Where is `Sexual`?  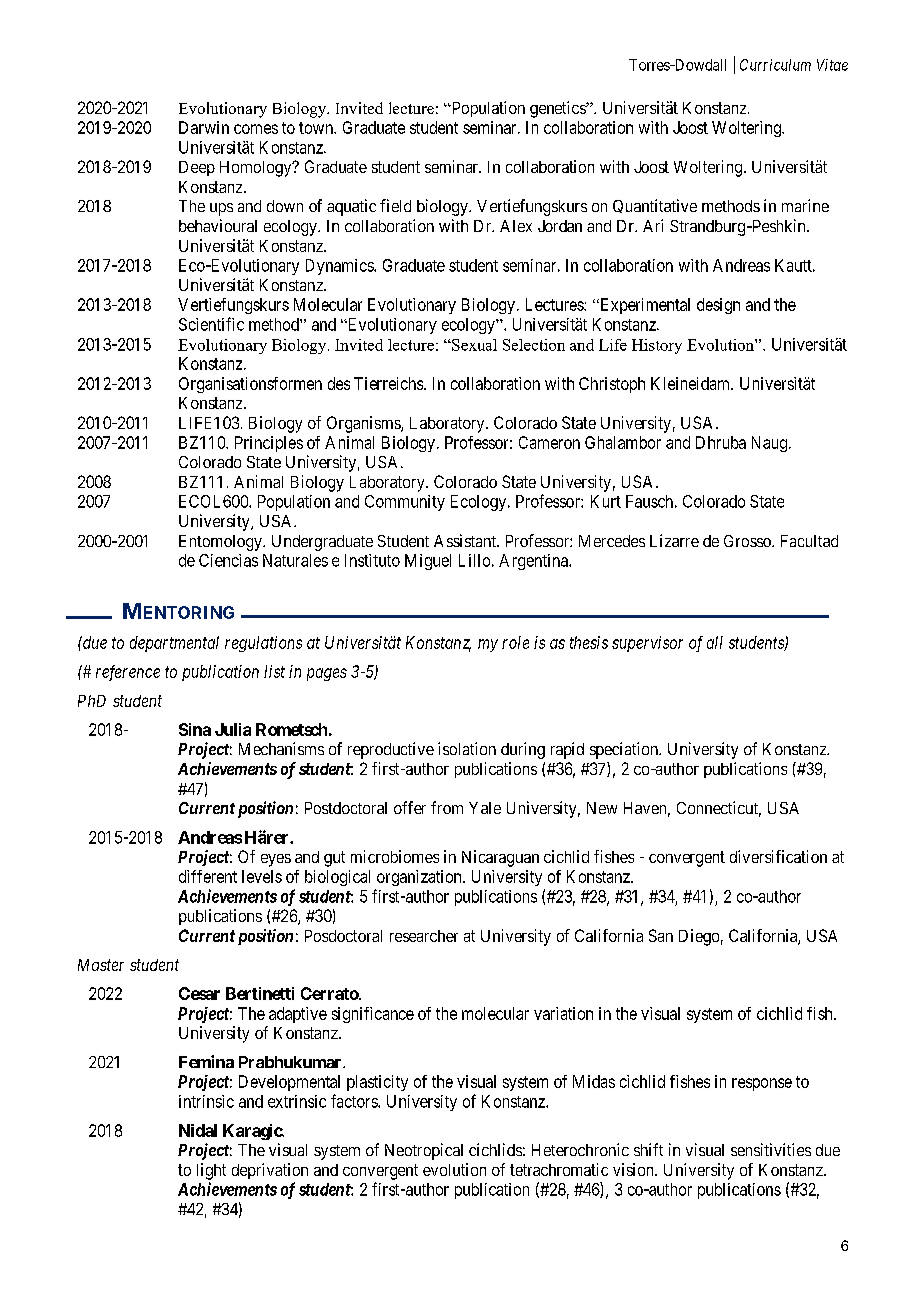
Sexual is located at coordinates (473, 345).
